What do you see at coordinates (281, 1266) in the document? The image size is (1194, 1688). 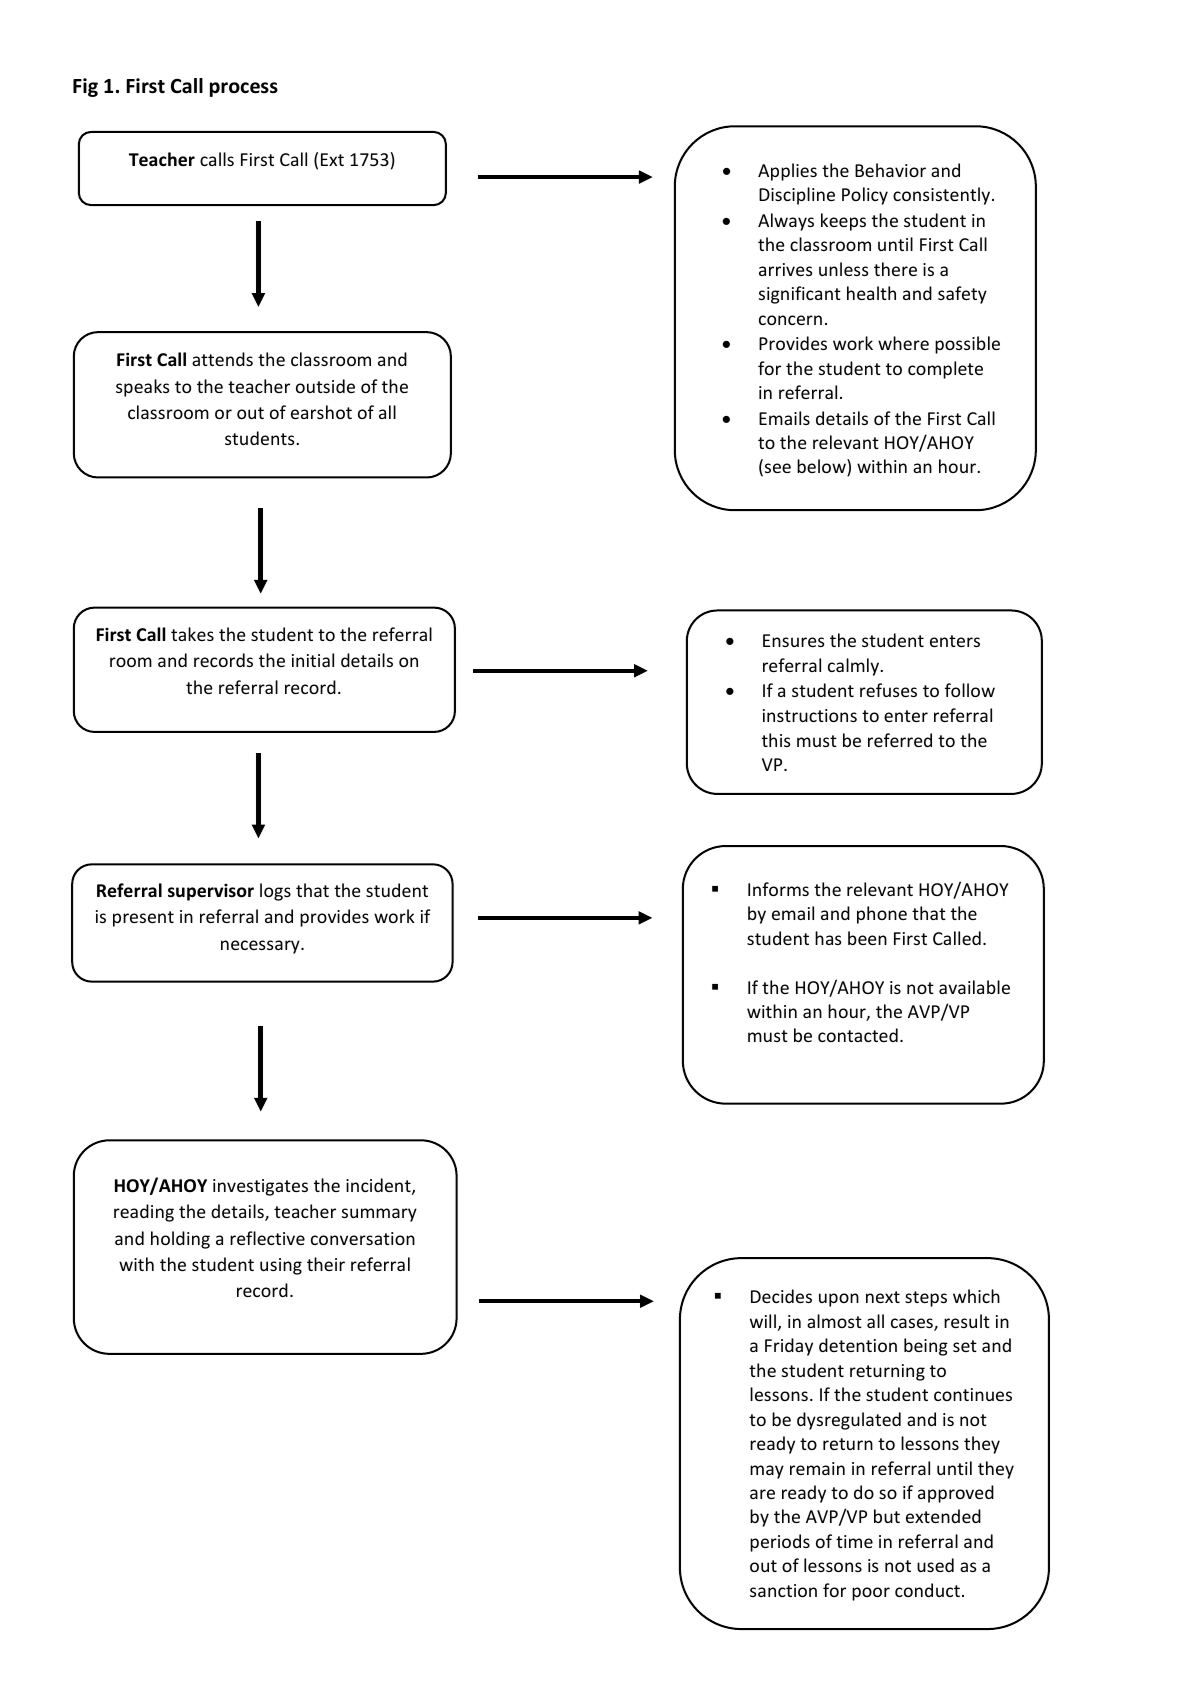 I see `using` at bounding box center [281, 1266].
